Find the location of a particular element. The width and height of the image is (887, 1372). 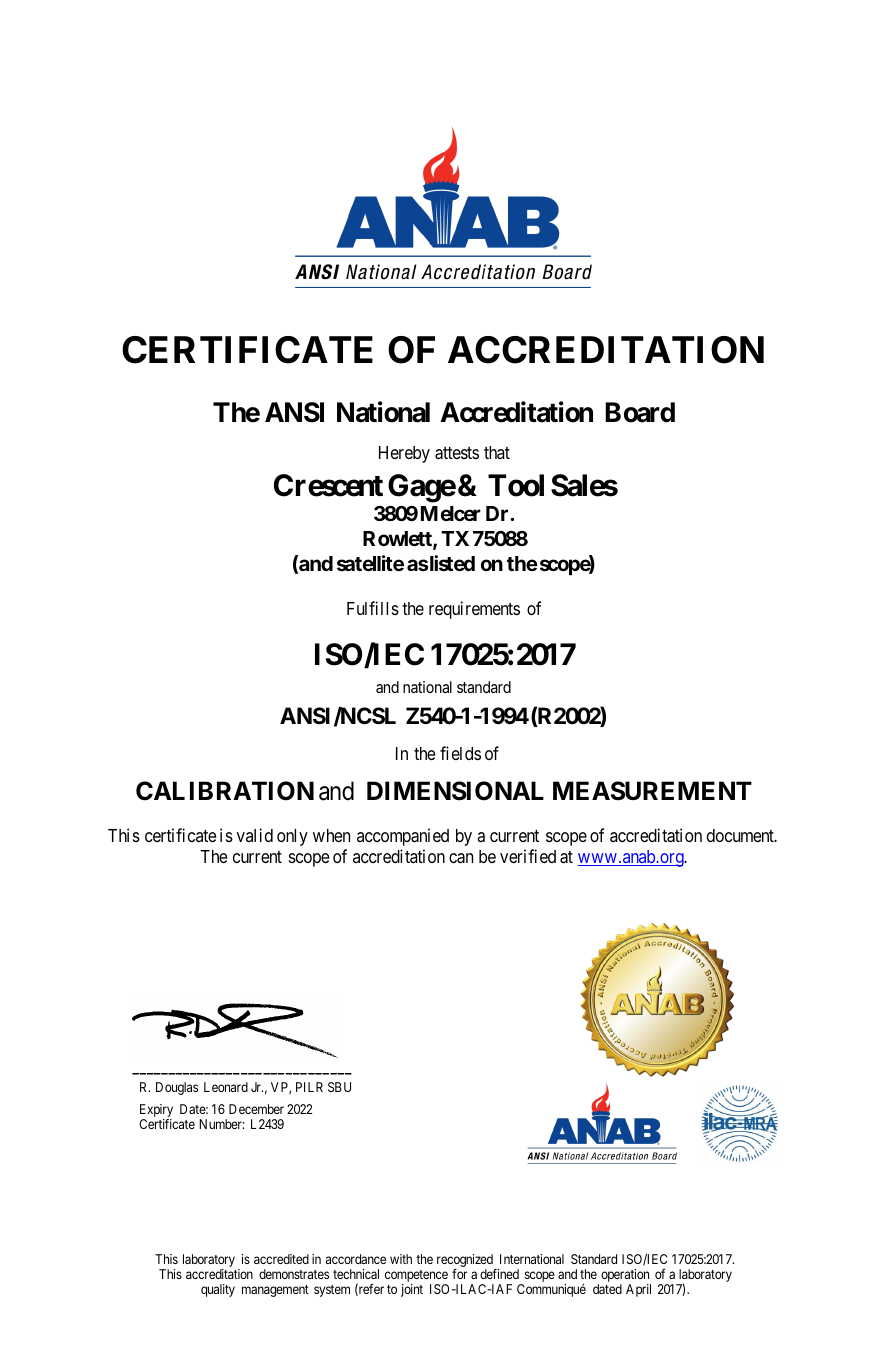

Board is located at coordinates (640, 412).
